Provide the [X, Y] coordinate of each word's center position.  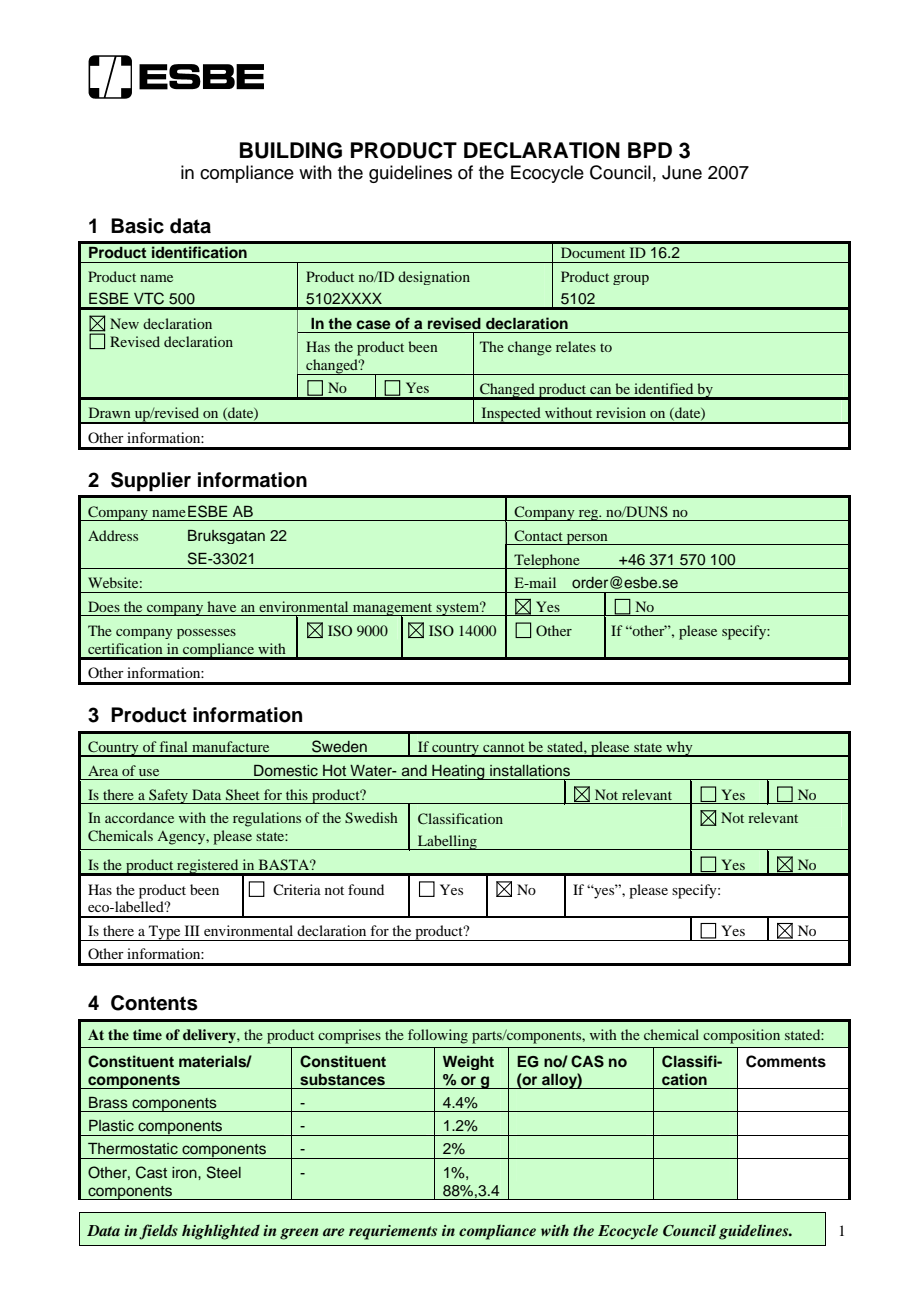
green [299, 1234]
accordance [139, 817]
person [587, 539]
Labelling [447, 842]
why [679, 749]
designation [434, 278]
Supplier [151, 482]
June [682, 172]
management [393, 610]
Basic [137, 226]
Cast [151, 1172]
